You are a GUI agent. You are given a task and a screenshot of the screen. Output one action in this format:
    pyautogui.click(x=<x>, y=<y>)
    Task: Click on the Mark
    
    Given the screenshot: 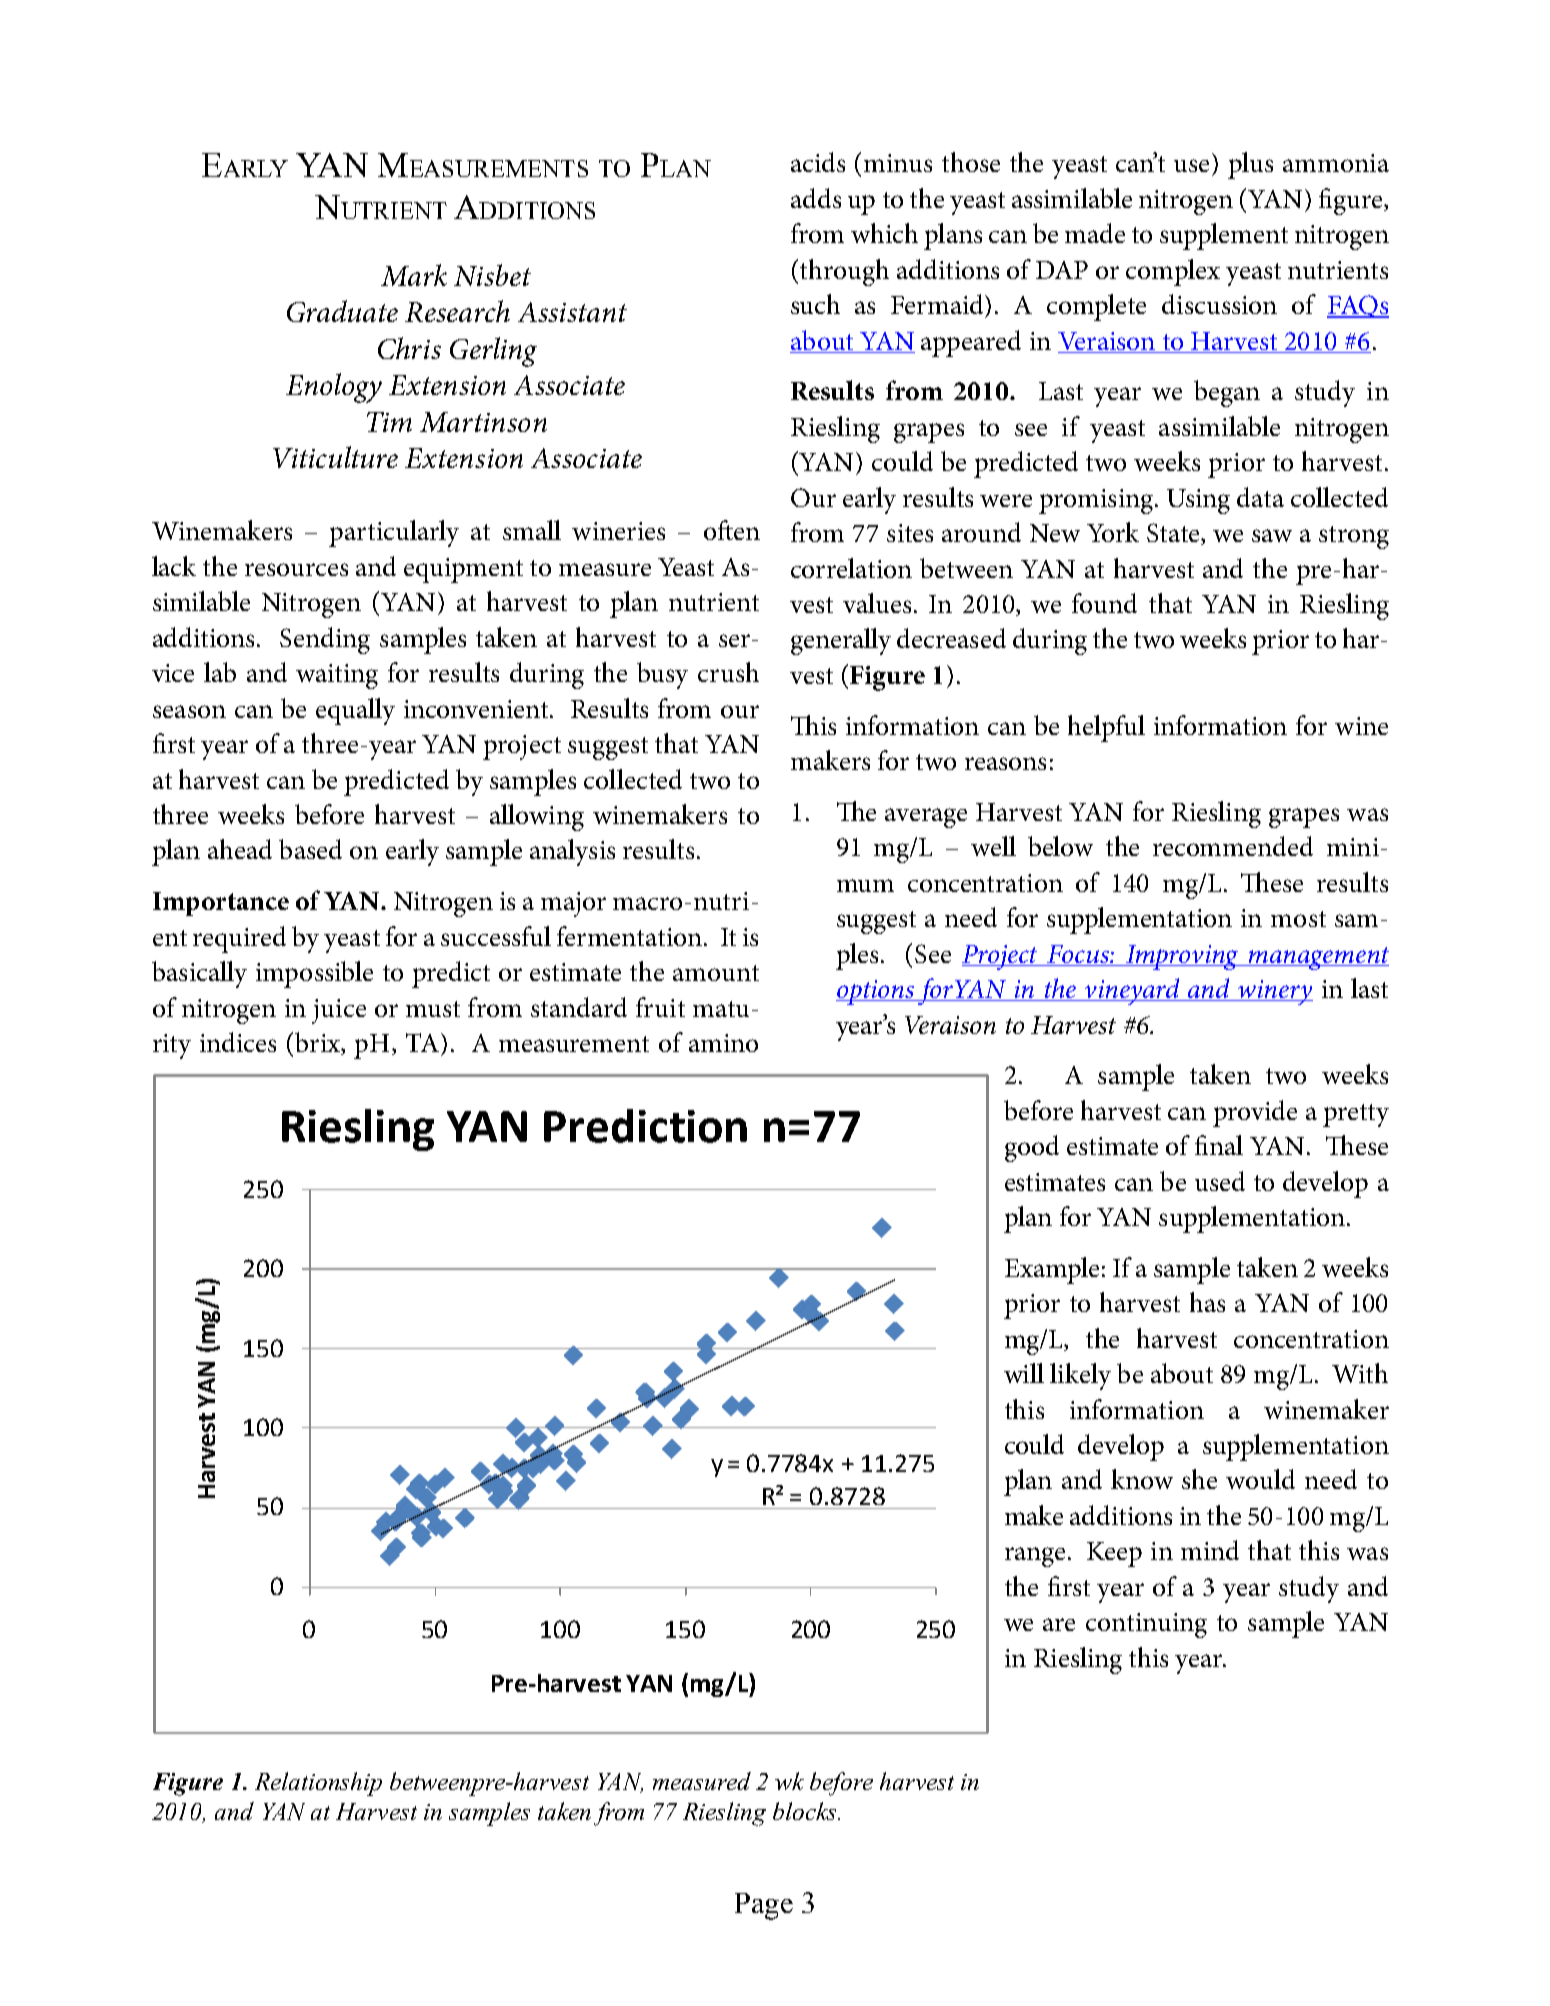 What is the action you would take?
    pyautogui.click(x=414, y=275)
